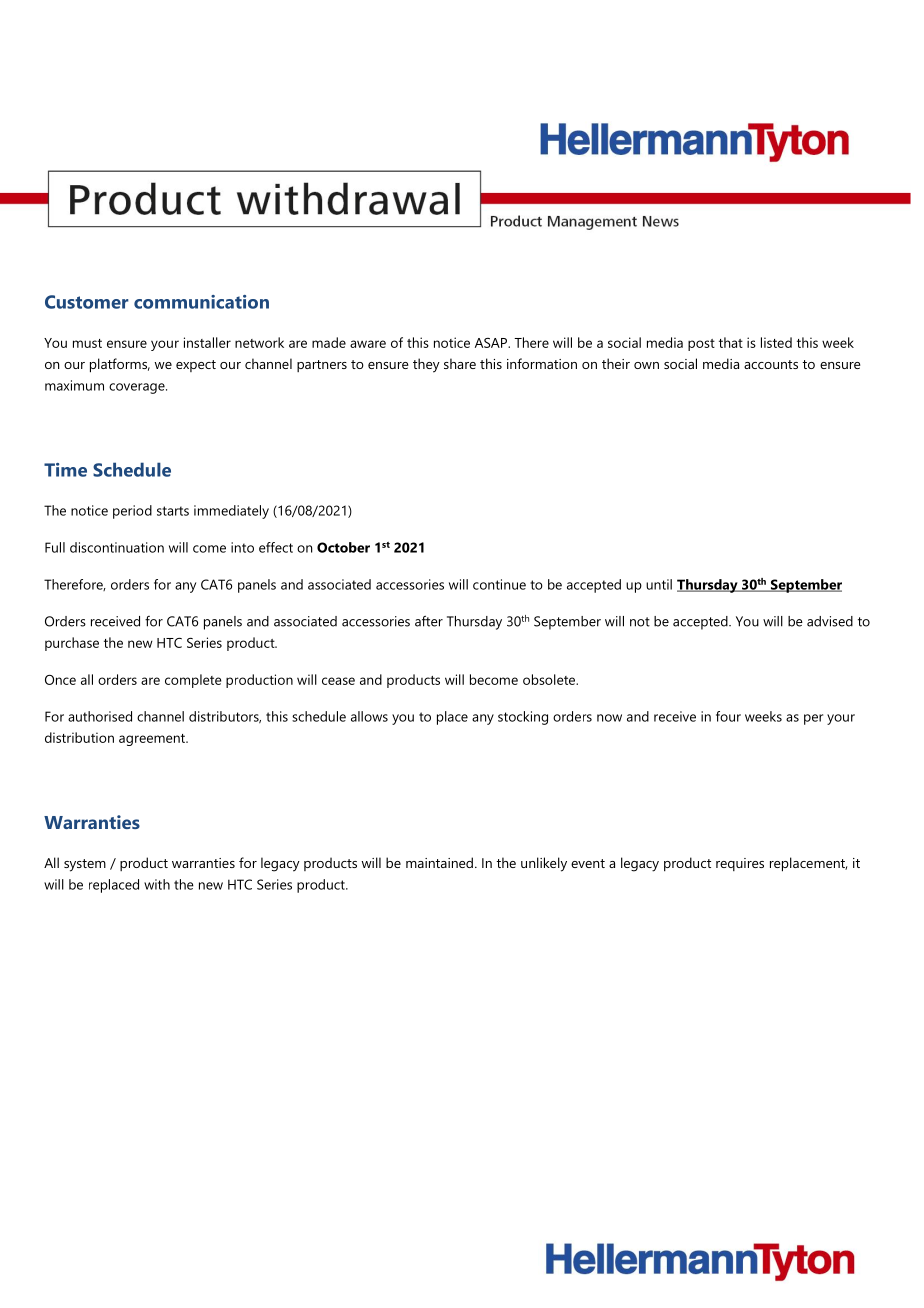 The height and width of the document is (1308, 924). What do you see at coordinates (659, 584) in the document?
I see `until` at bounding box center [659, 584].
